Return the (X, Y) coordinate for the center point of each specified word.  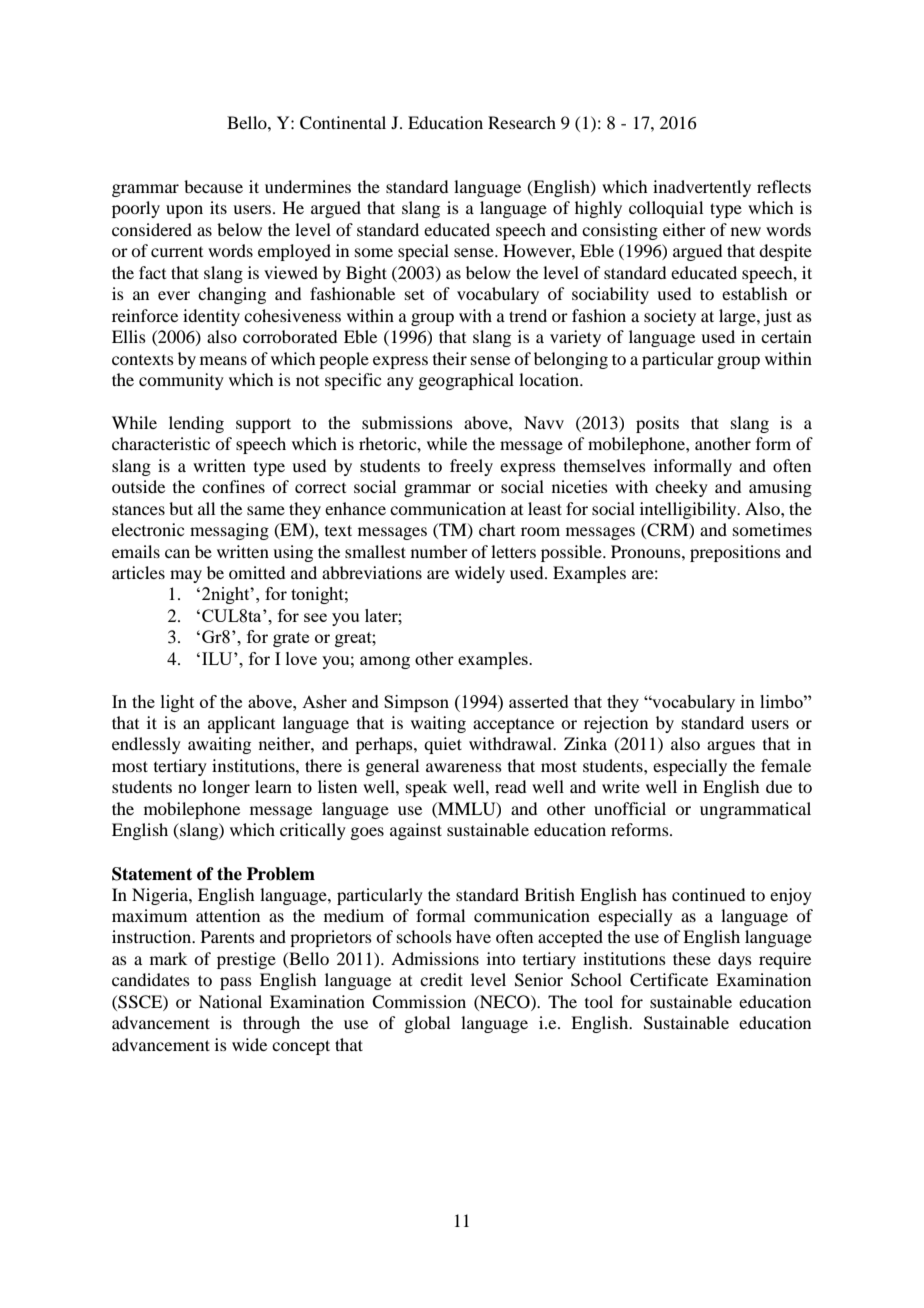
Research (522, 122)
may (186, 576)
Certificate (669, 980)
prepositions (735, 553)
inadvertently (702, 188)
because (213, 186)
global (427, 1024)
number (439, 551)
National (230, 1001)
